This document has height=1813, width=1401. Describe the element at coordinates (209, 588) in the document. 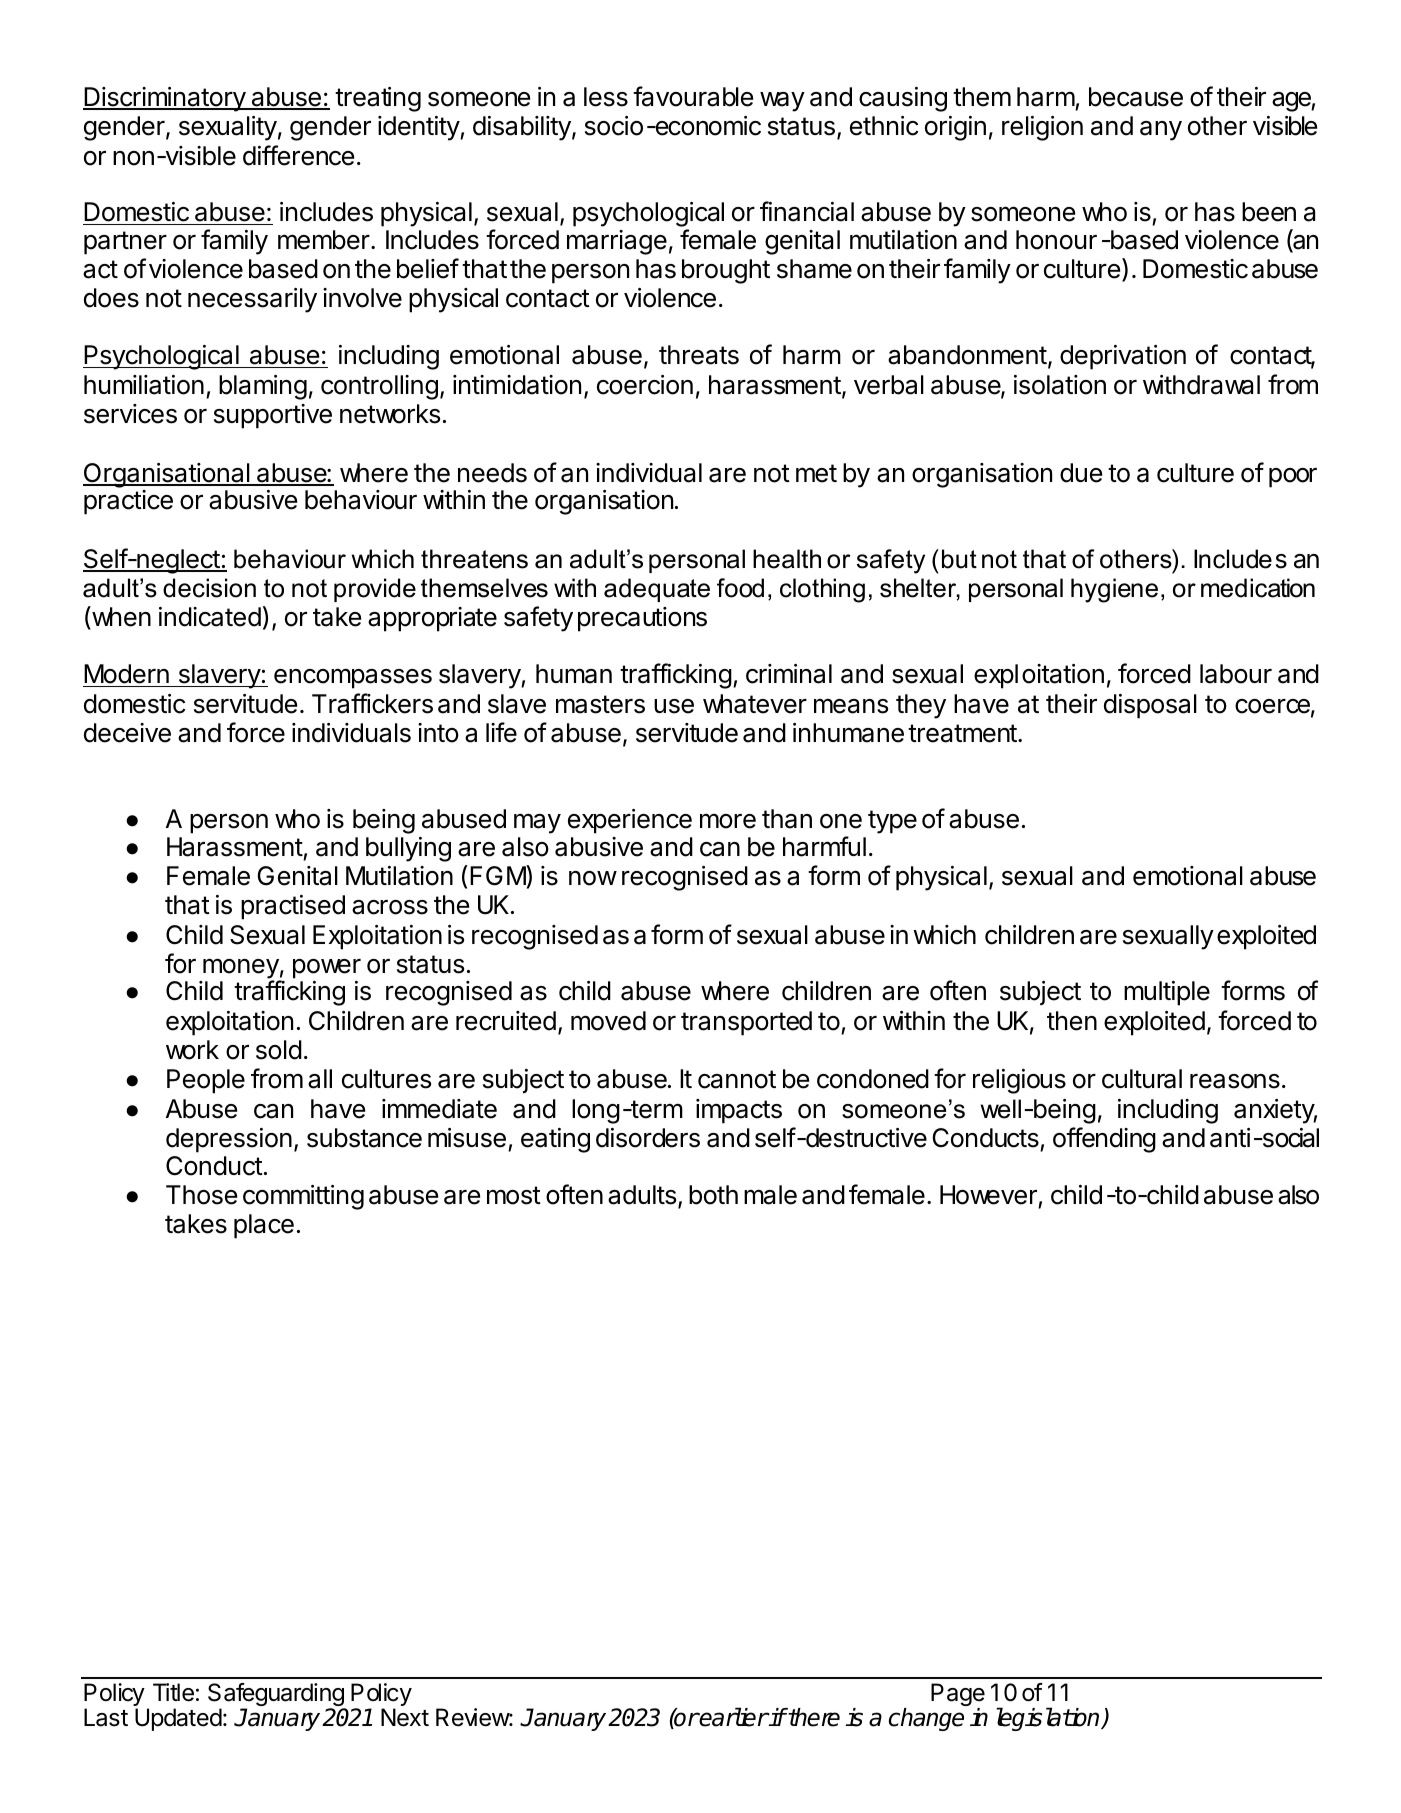

I see `decision` at that location.
